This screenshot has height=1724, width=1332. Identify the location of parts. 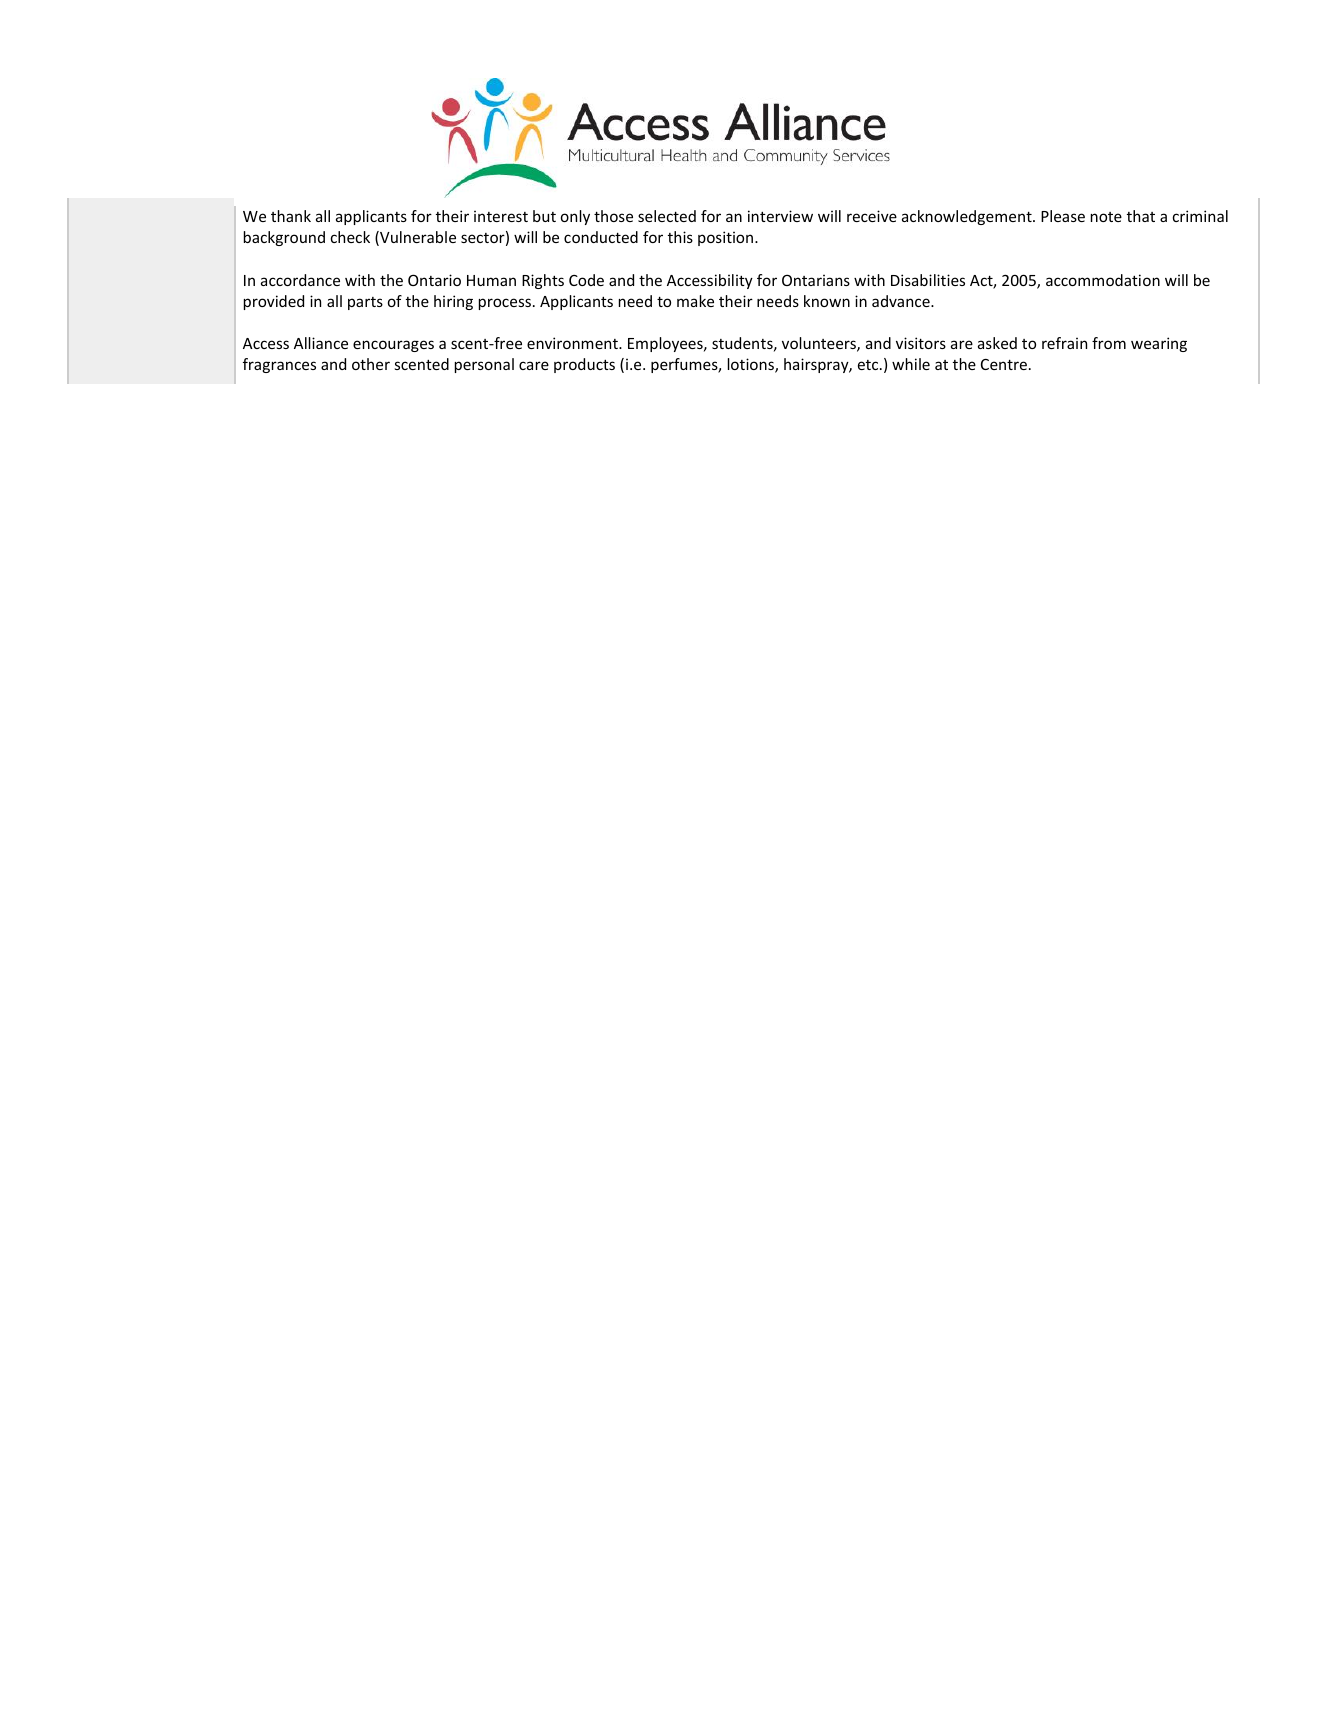
(365, 303).
